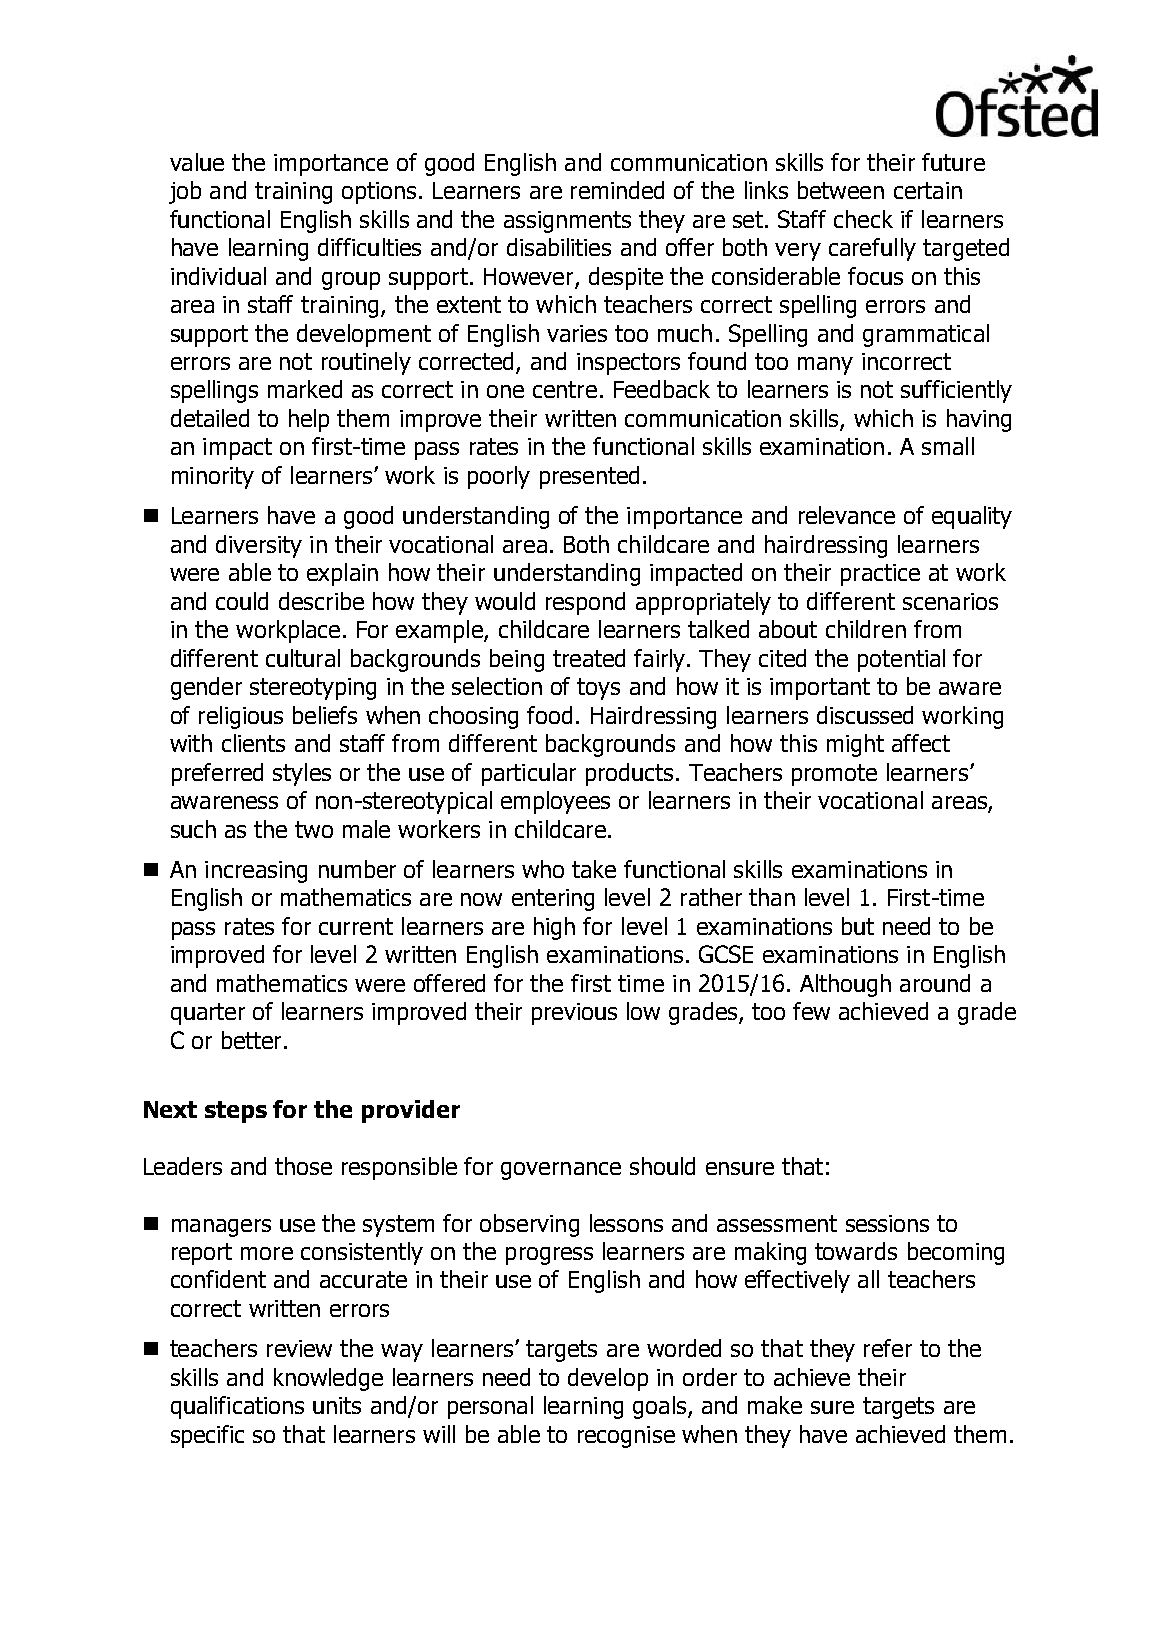 The image size is (1164, 1650). What do you see at coordinates (626, 1437) in the document?
I see `recognise` at bounding box center [626, 1437].
